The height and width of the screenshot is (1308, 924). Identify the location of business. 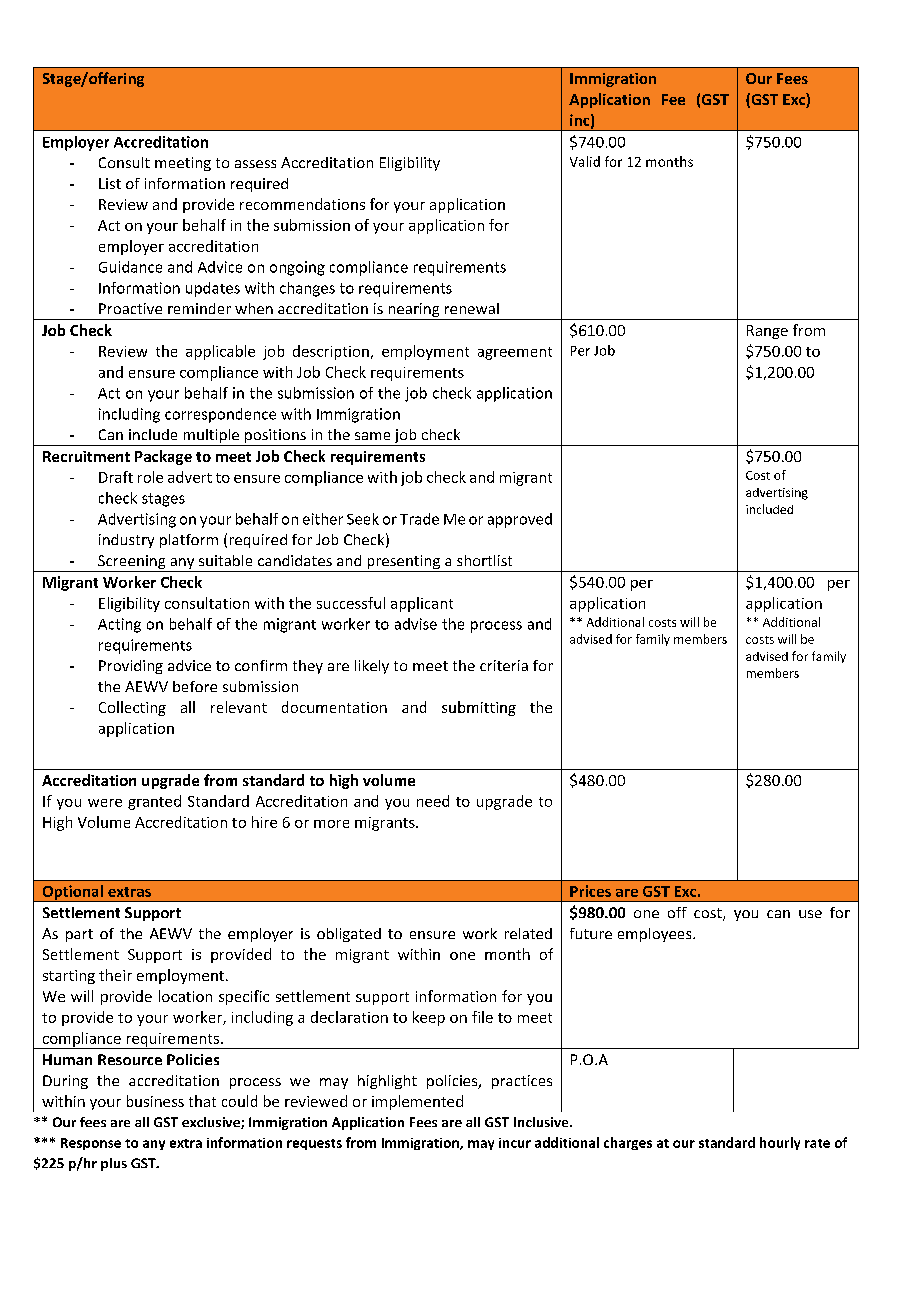
(155, 1101).
